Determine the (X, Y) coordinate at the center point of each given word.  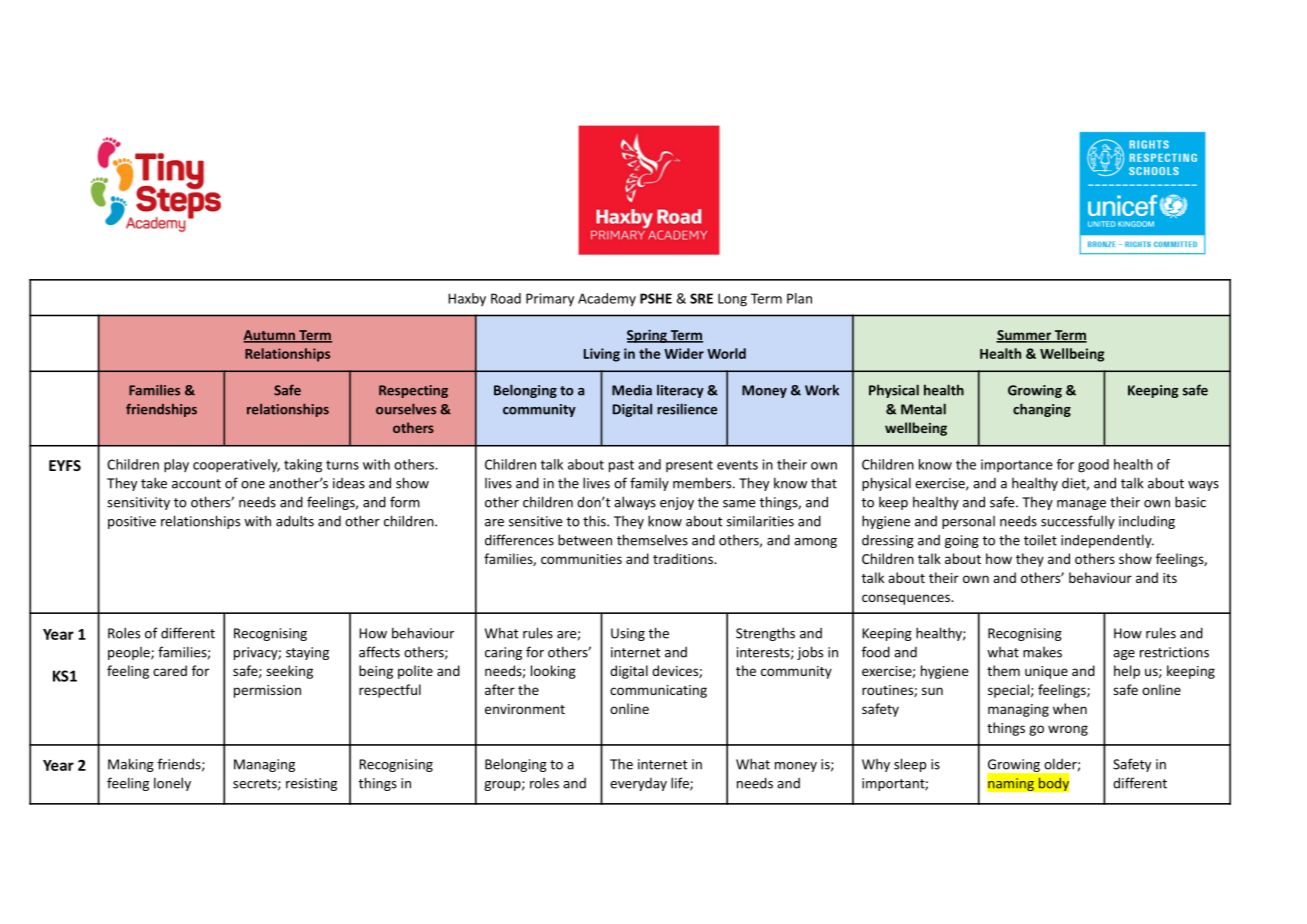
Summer (1024, 336)
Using (628, 634)
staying (307, 653)
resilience (687, 409)
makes (1042, 652)
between (585, 540)
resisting (311, 784)
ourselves (406, 409)
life (681, 784)
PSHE (656, 298)
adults (295, 521)
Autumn (270, 336)
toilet (1040, 540)
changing (1042, 410)
